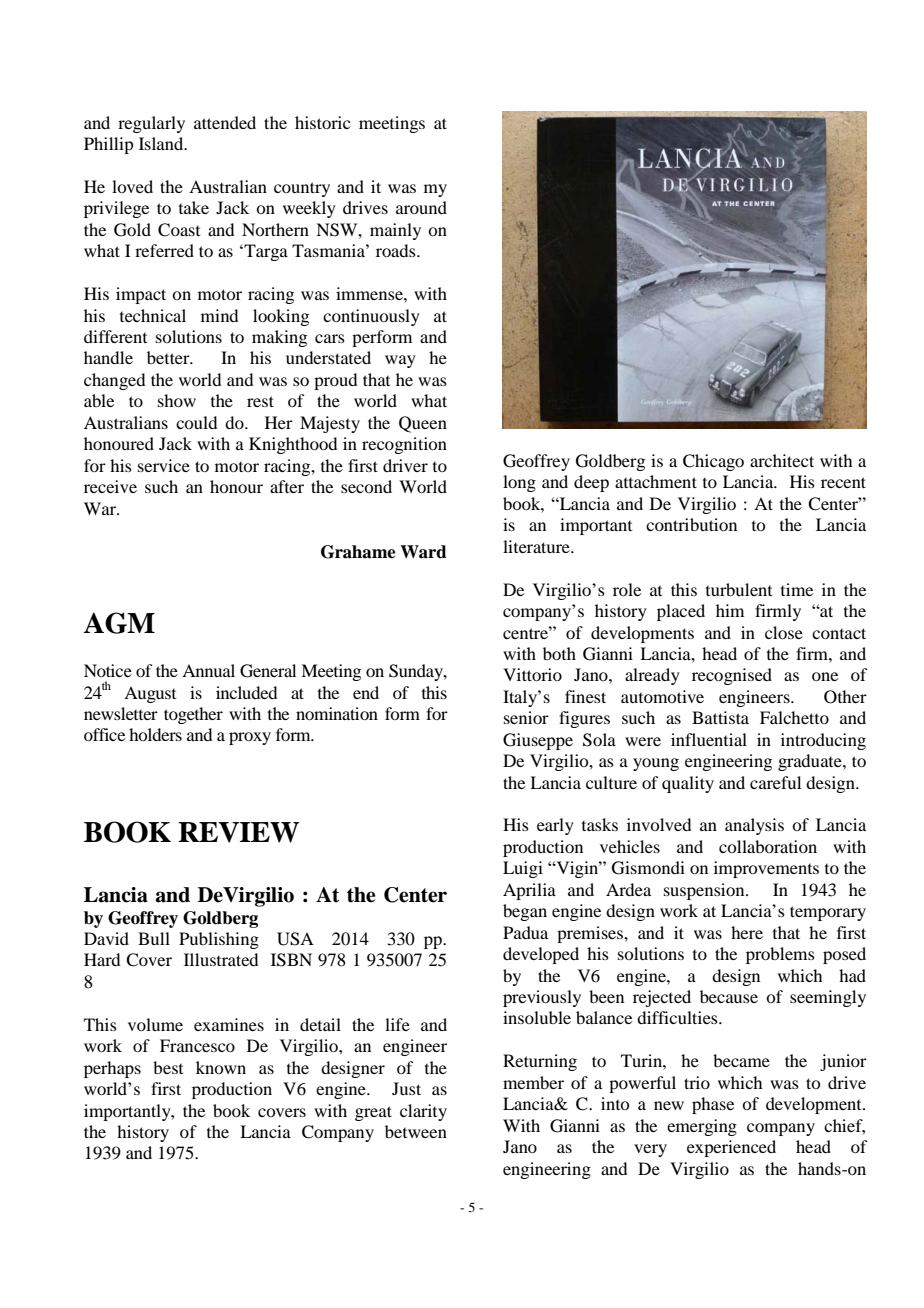  What do you see at coordinates (782, 460) in the screenshot?
I see `architect` at bounding box center [782, 460].
